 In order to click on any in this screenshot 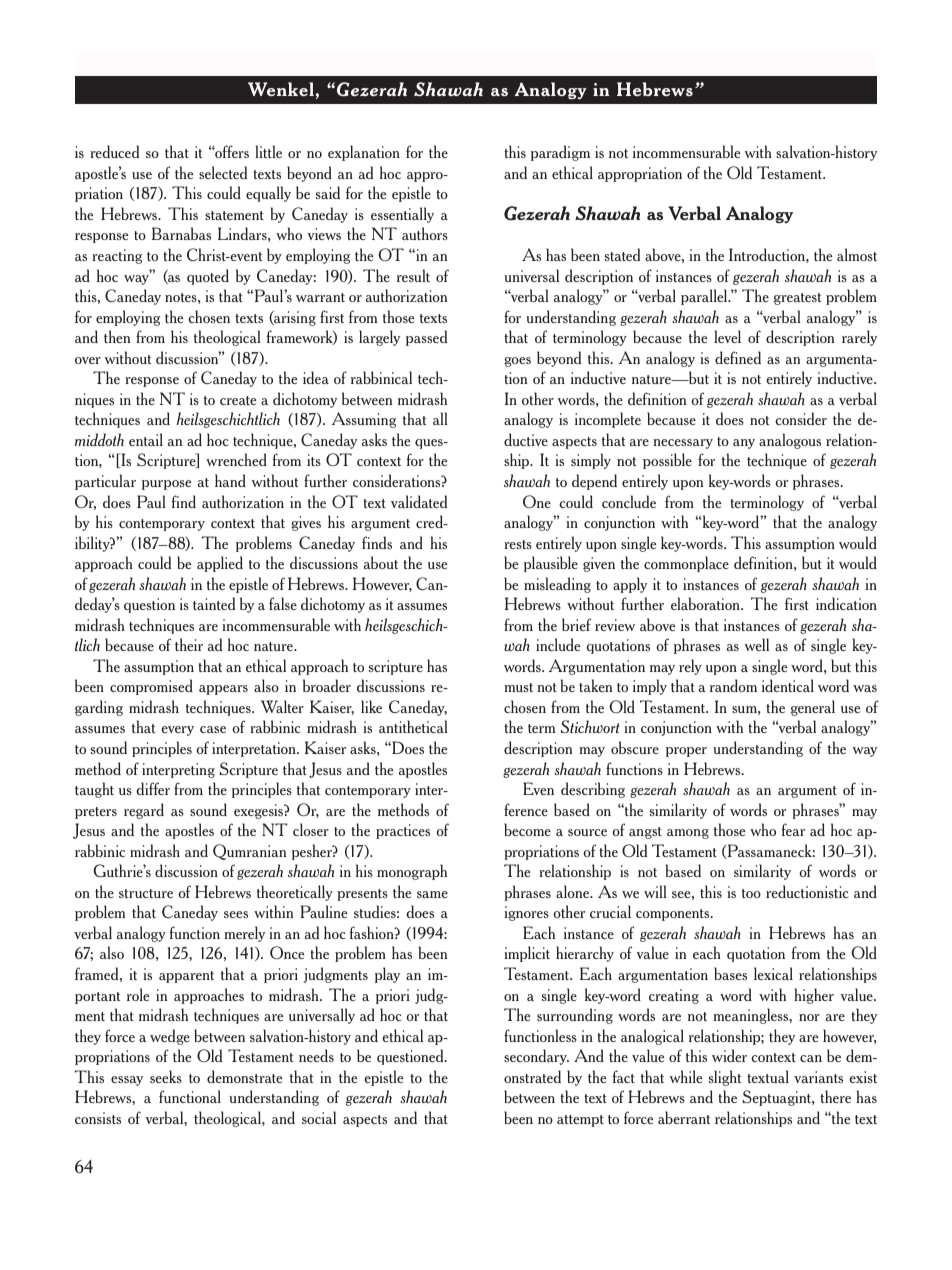, I will do `click(744, 444)`.
